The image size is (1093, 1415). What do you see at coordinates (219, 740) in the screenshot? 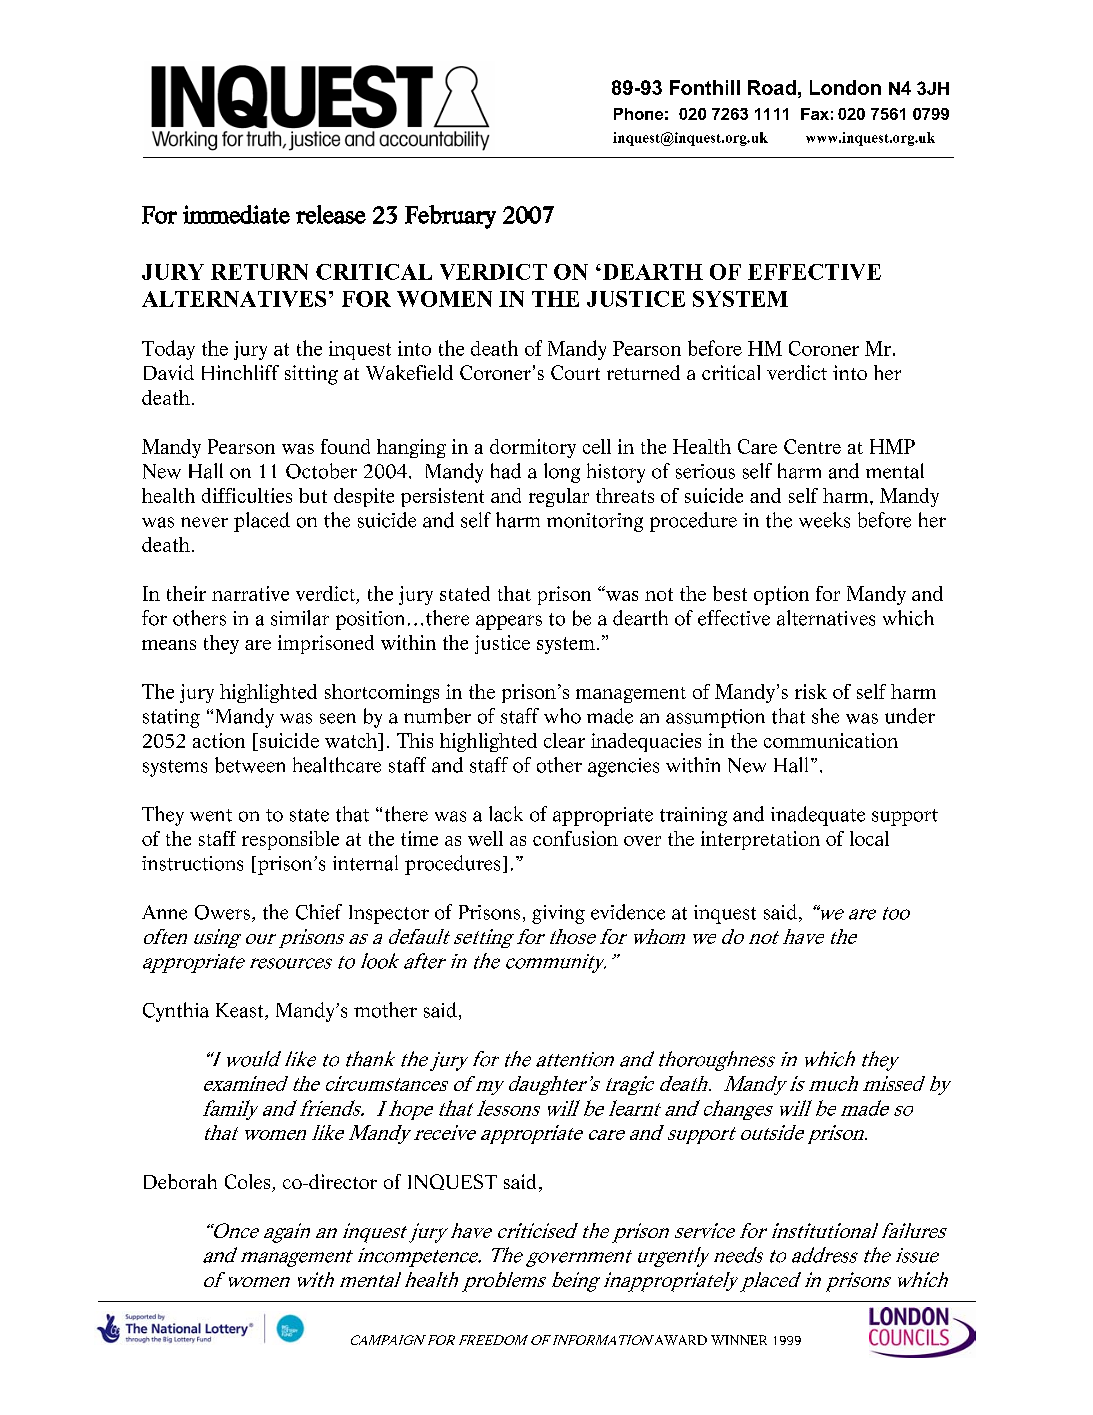
I see `action` at bounding box center [219, 740].
